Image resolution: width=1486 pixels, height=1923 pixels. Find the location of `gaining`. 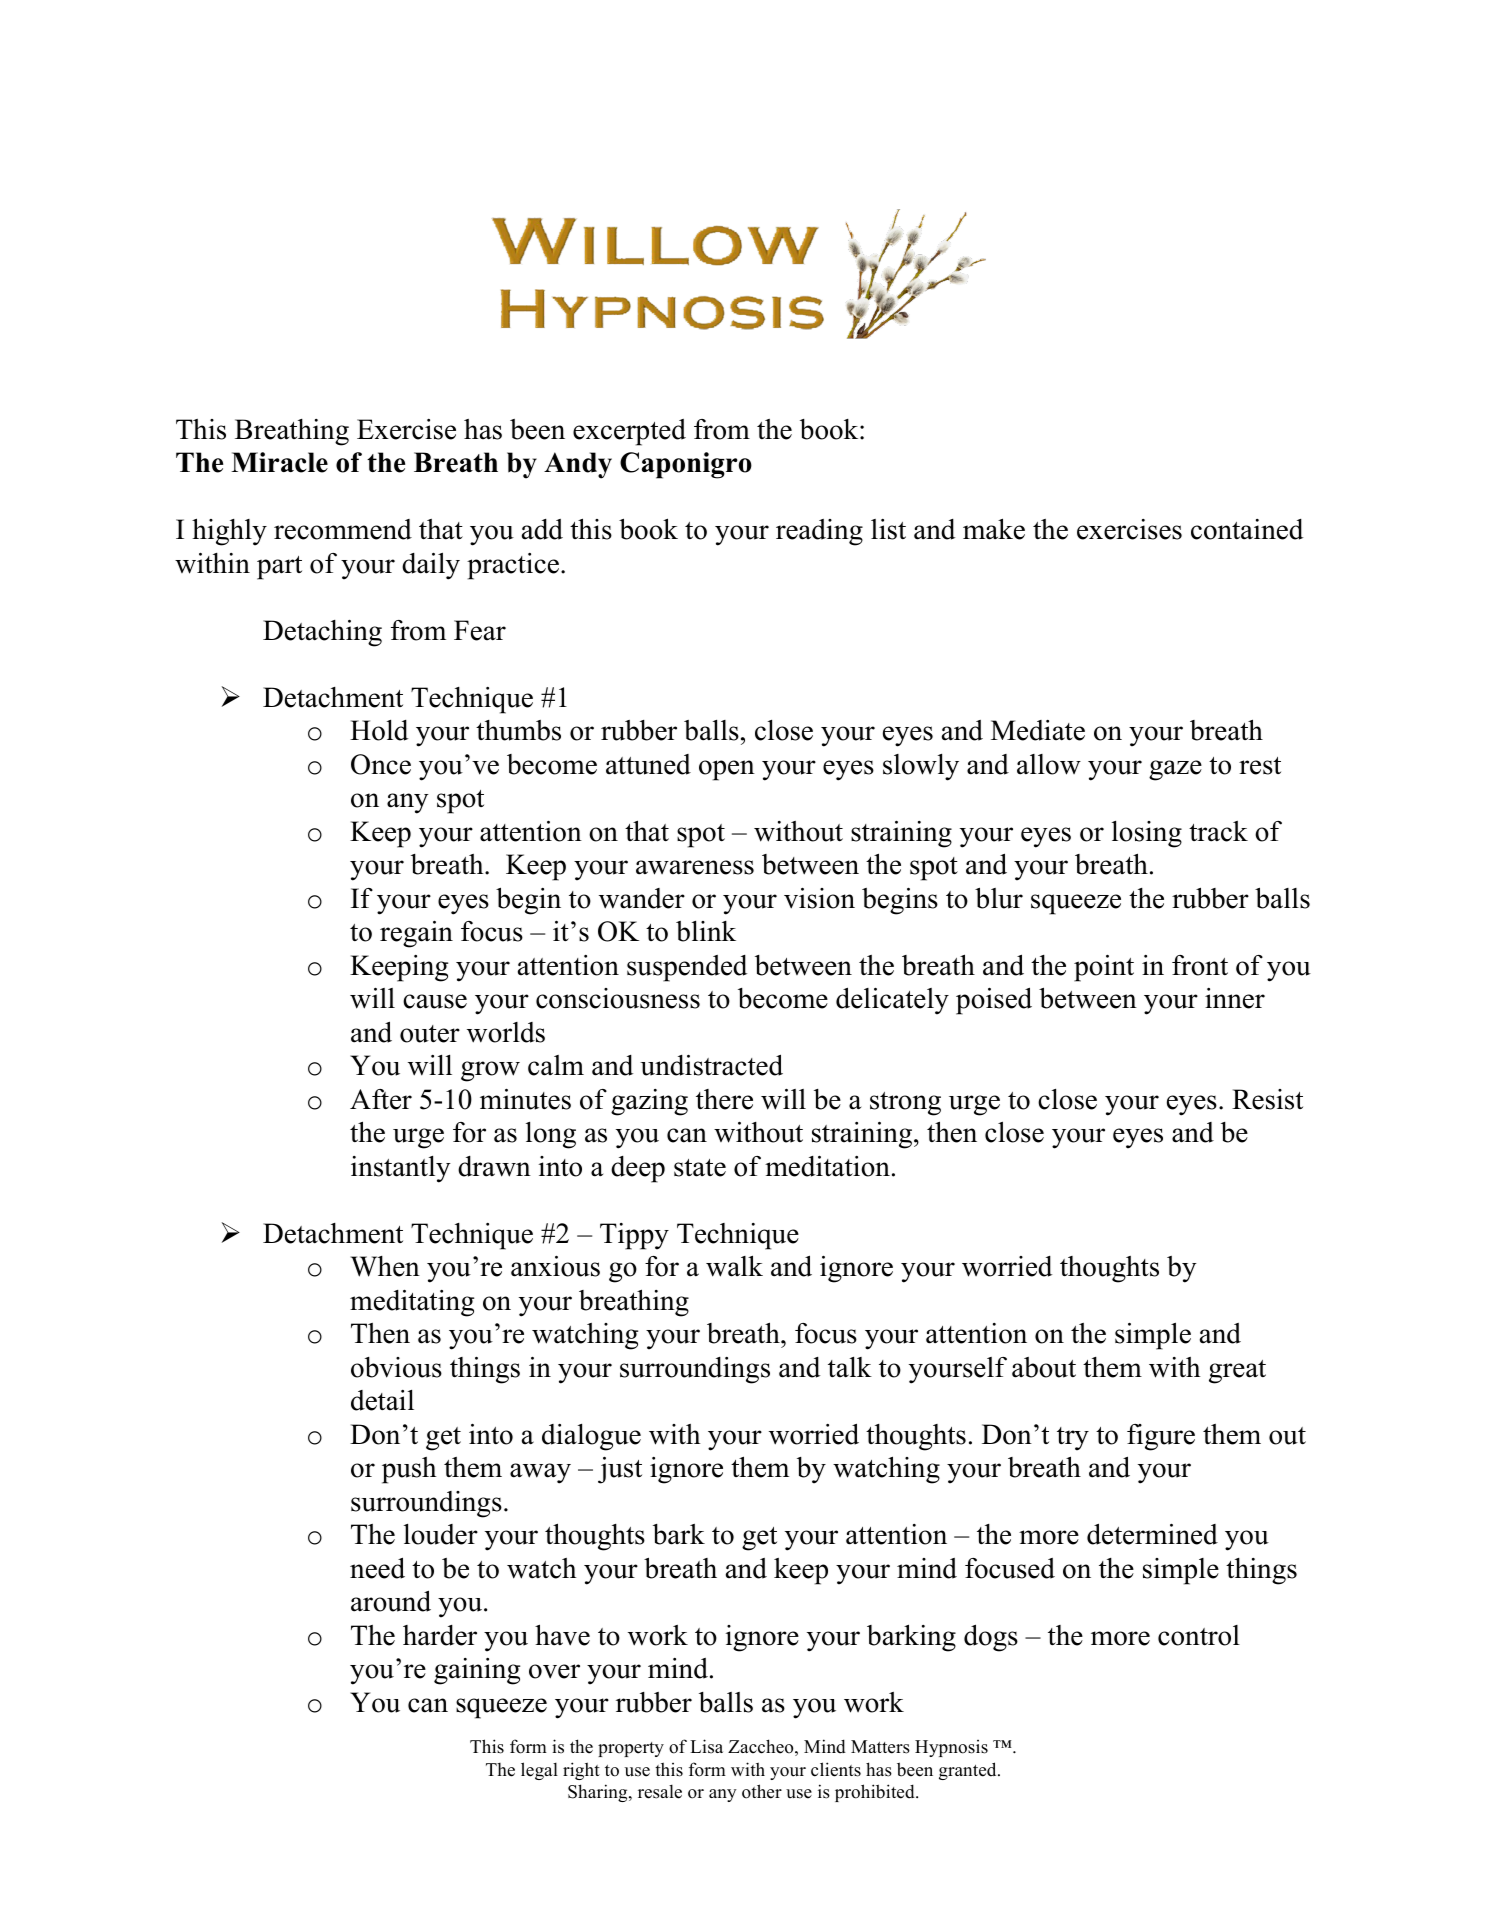

gaining is located at coordinates (477, 1671).
